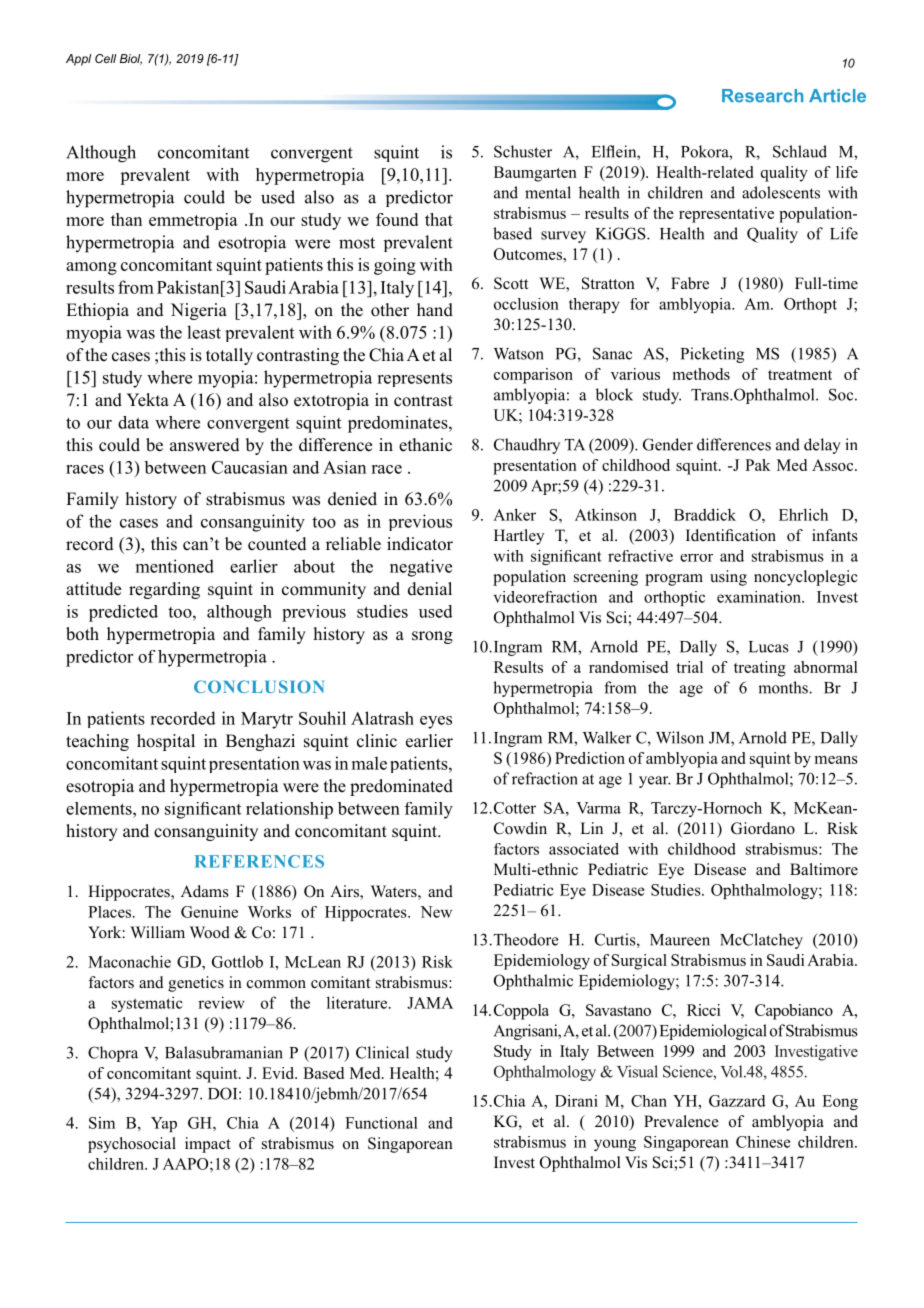 The height and width of the screenshot is (1308, 924). What do you see at coordinates (523, 151) in the screenshot?
I see `Schuster` at bounding box center [523, 151].
